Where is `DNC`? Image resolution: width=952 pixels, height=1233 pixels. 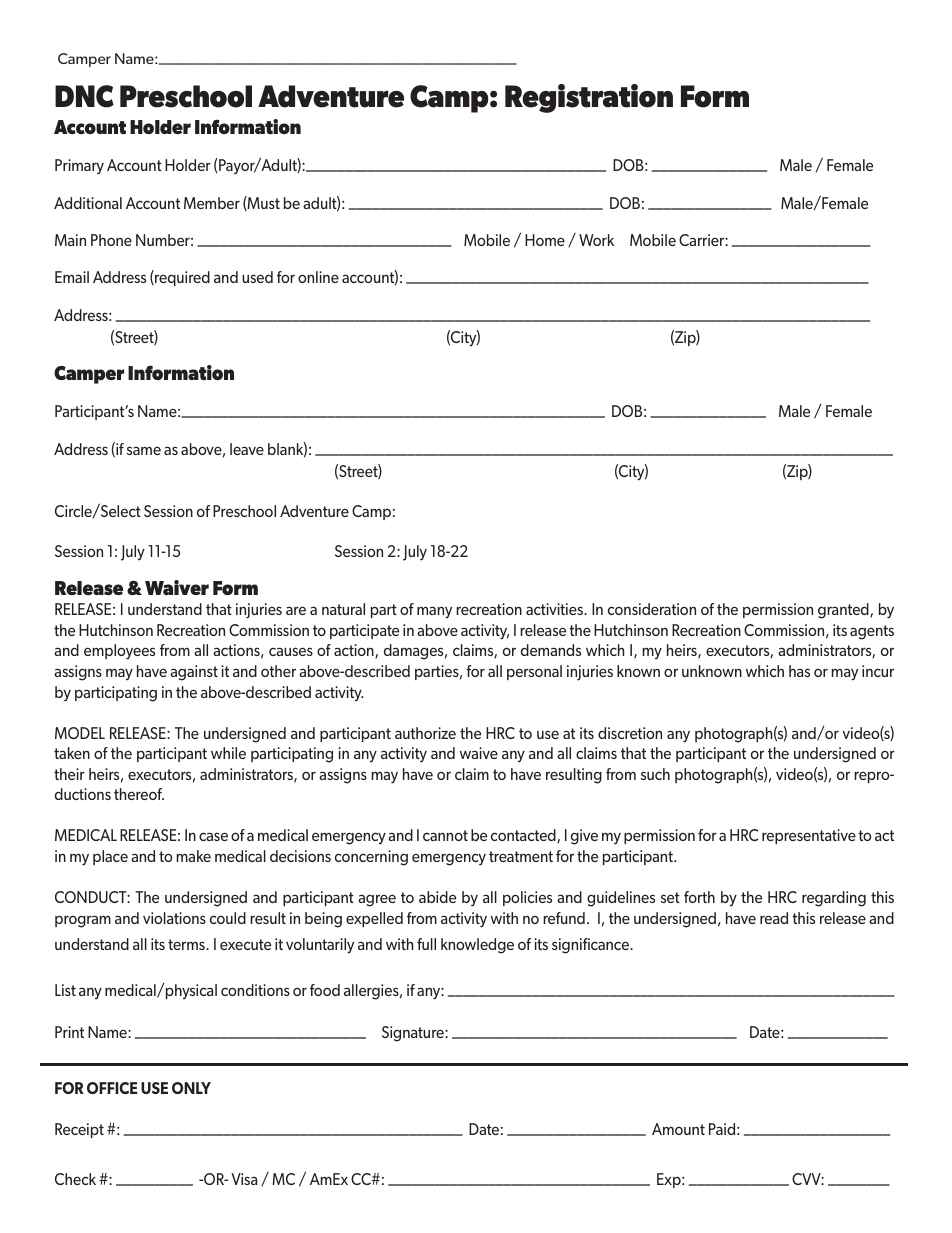
DNC is located at coordinates (84, 96).
